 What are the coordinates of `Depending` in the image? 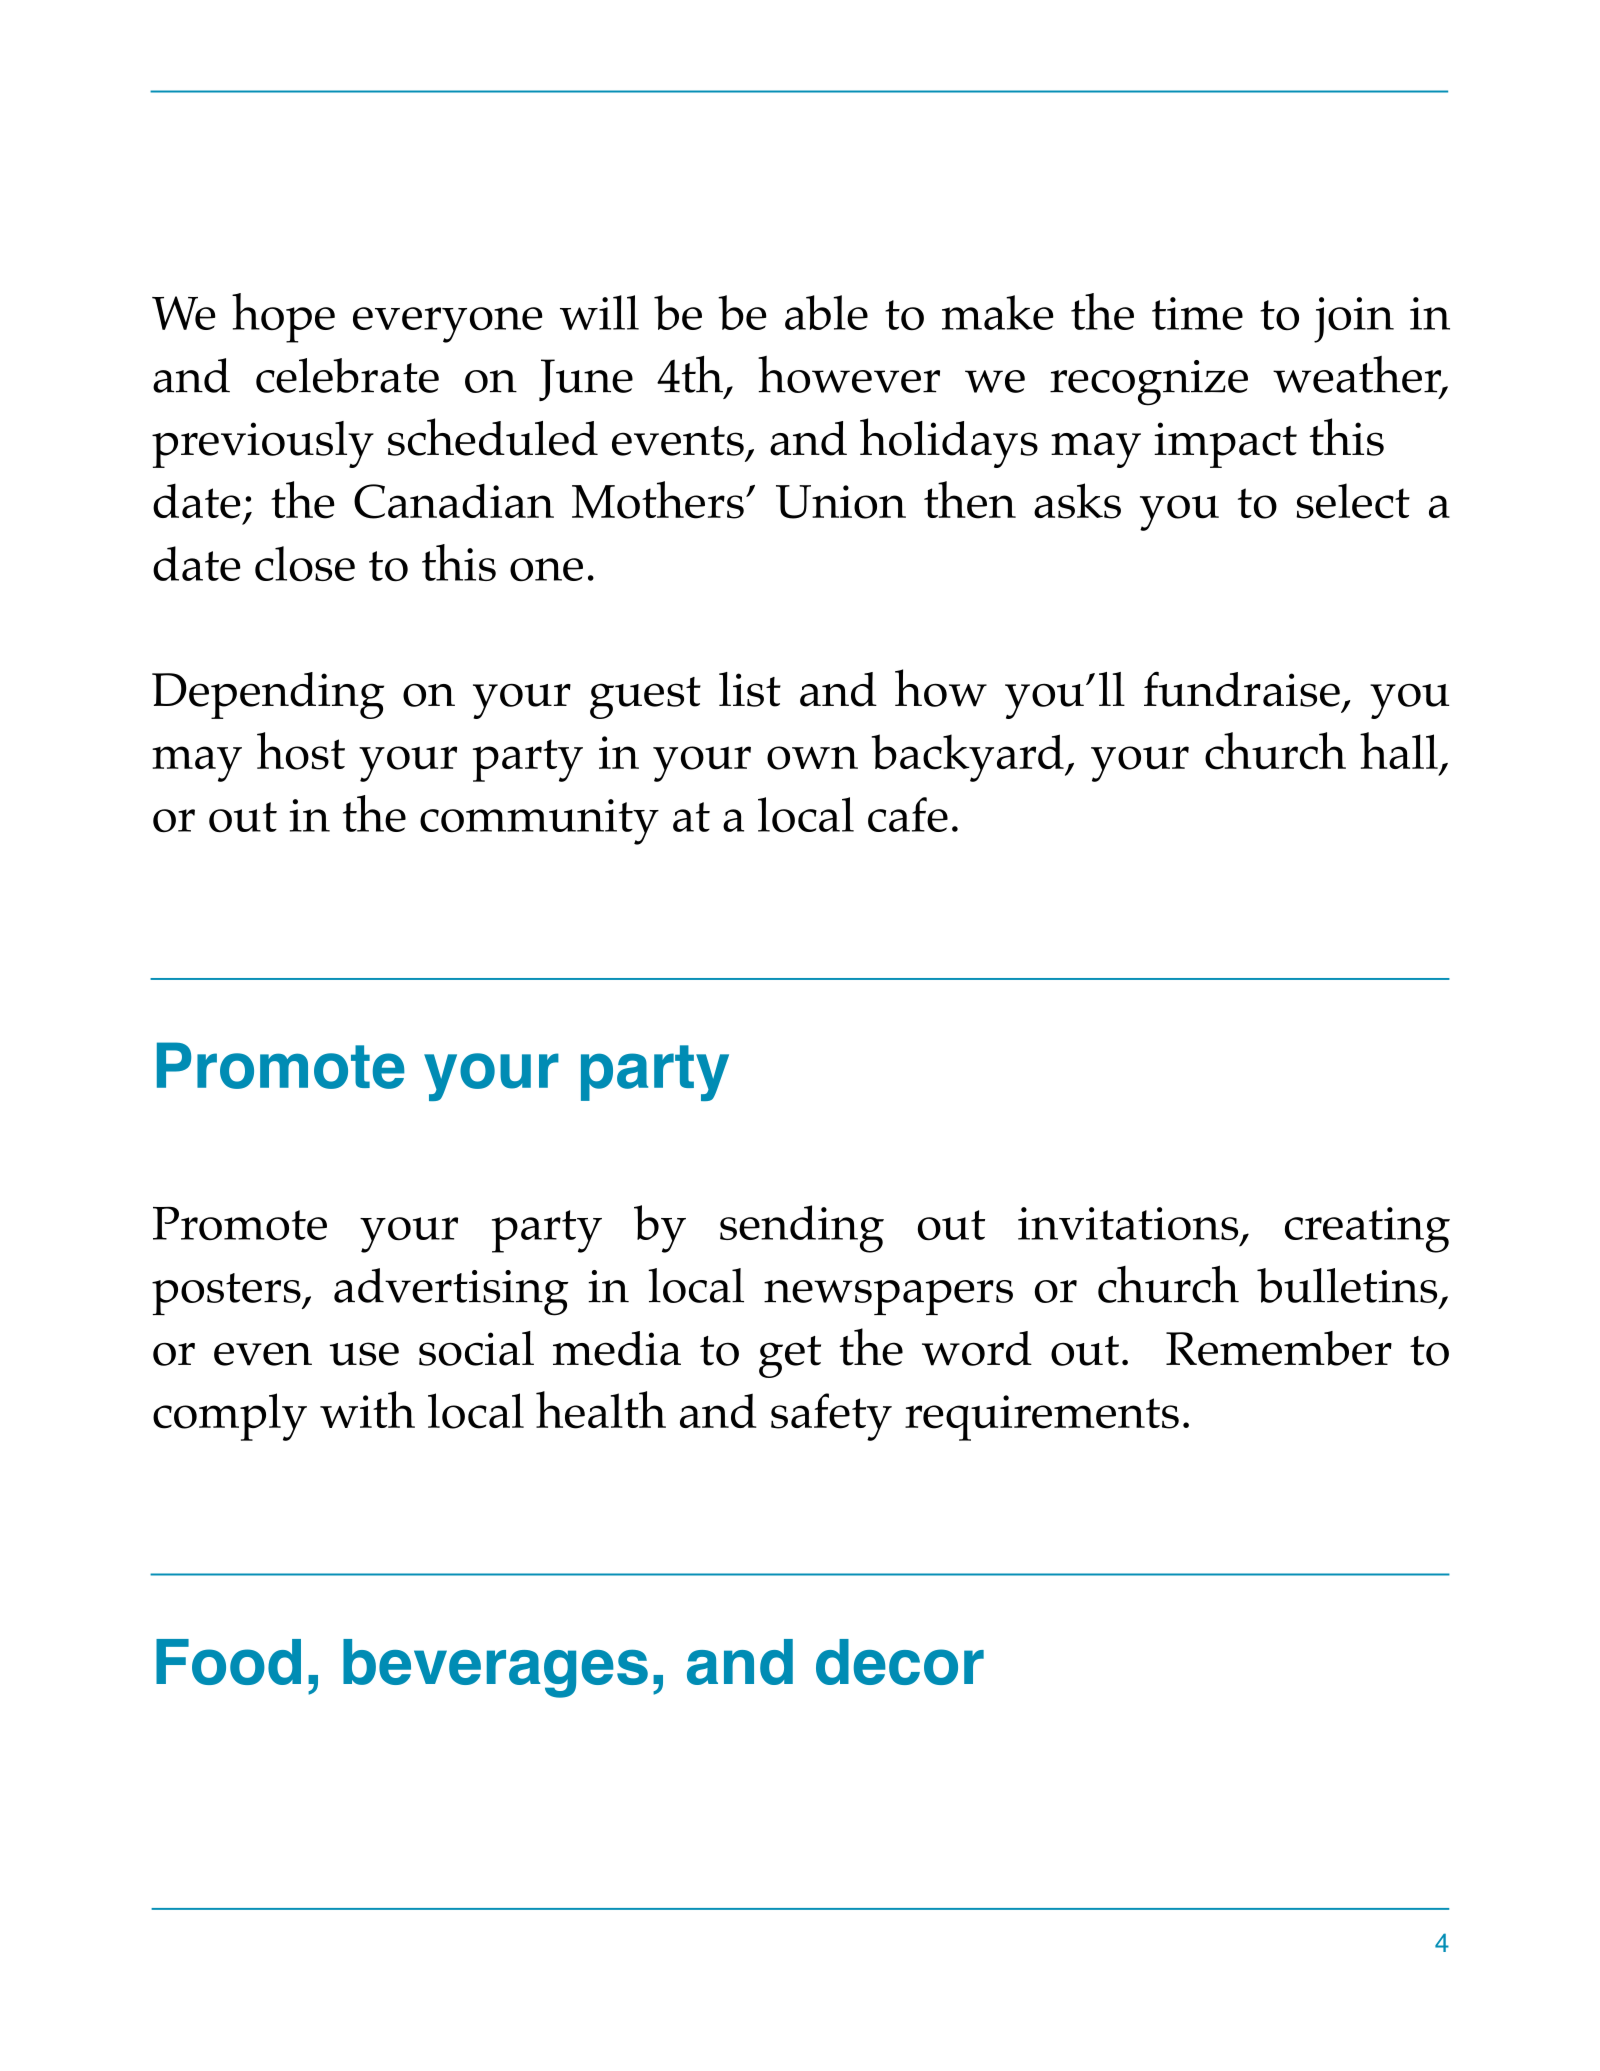 It's located at (268, 695).
